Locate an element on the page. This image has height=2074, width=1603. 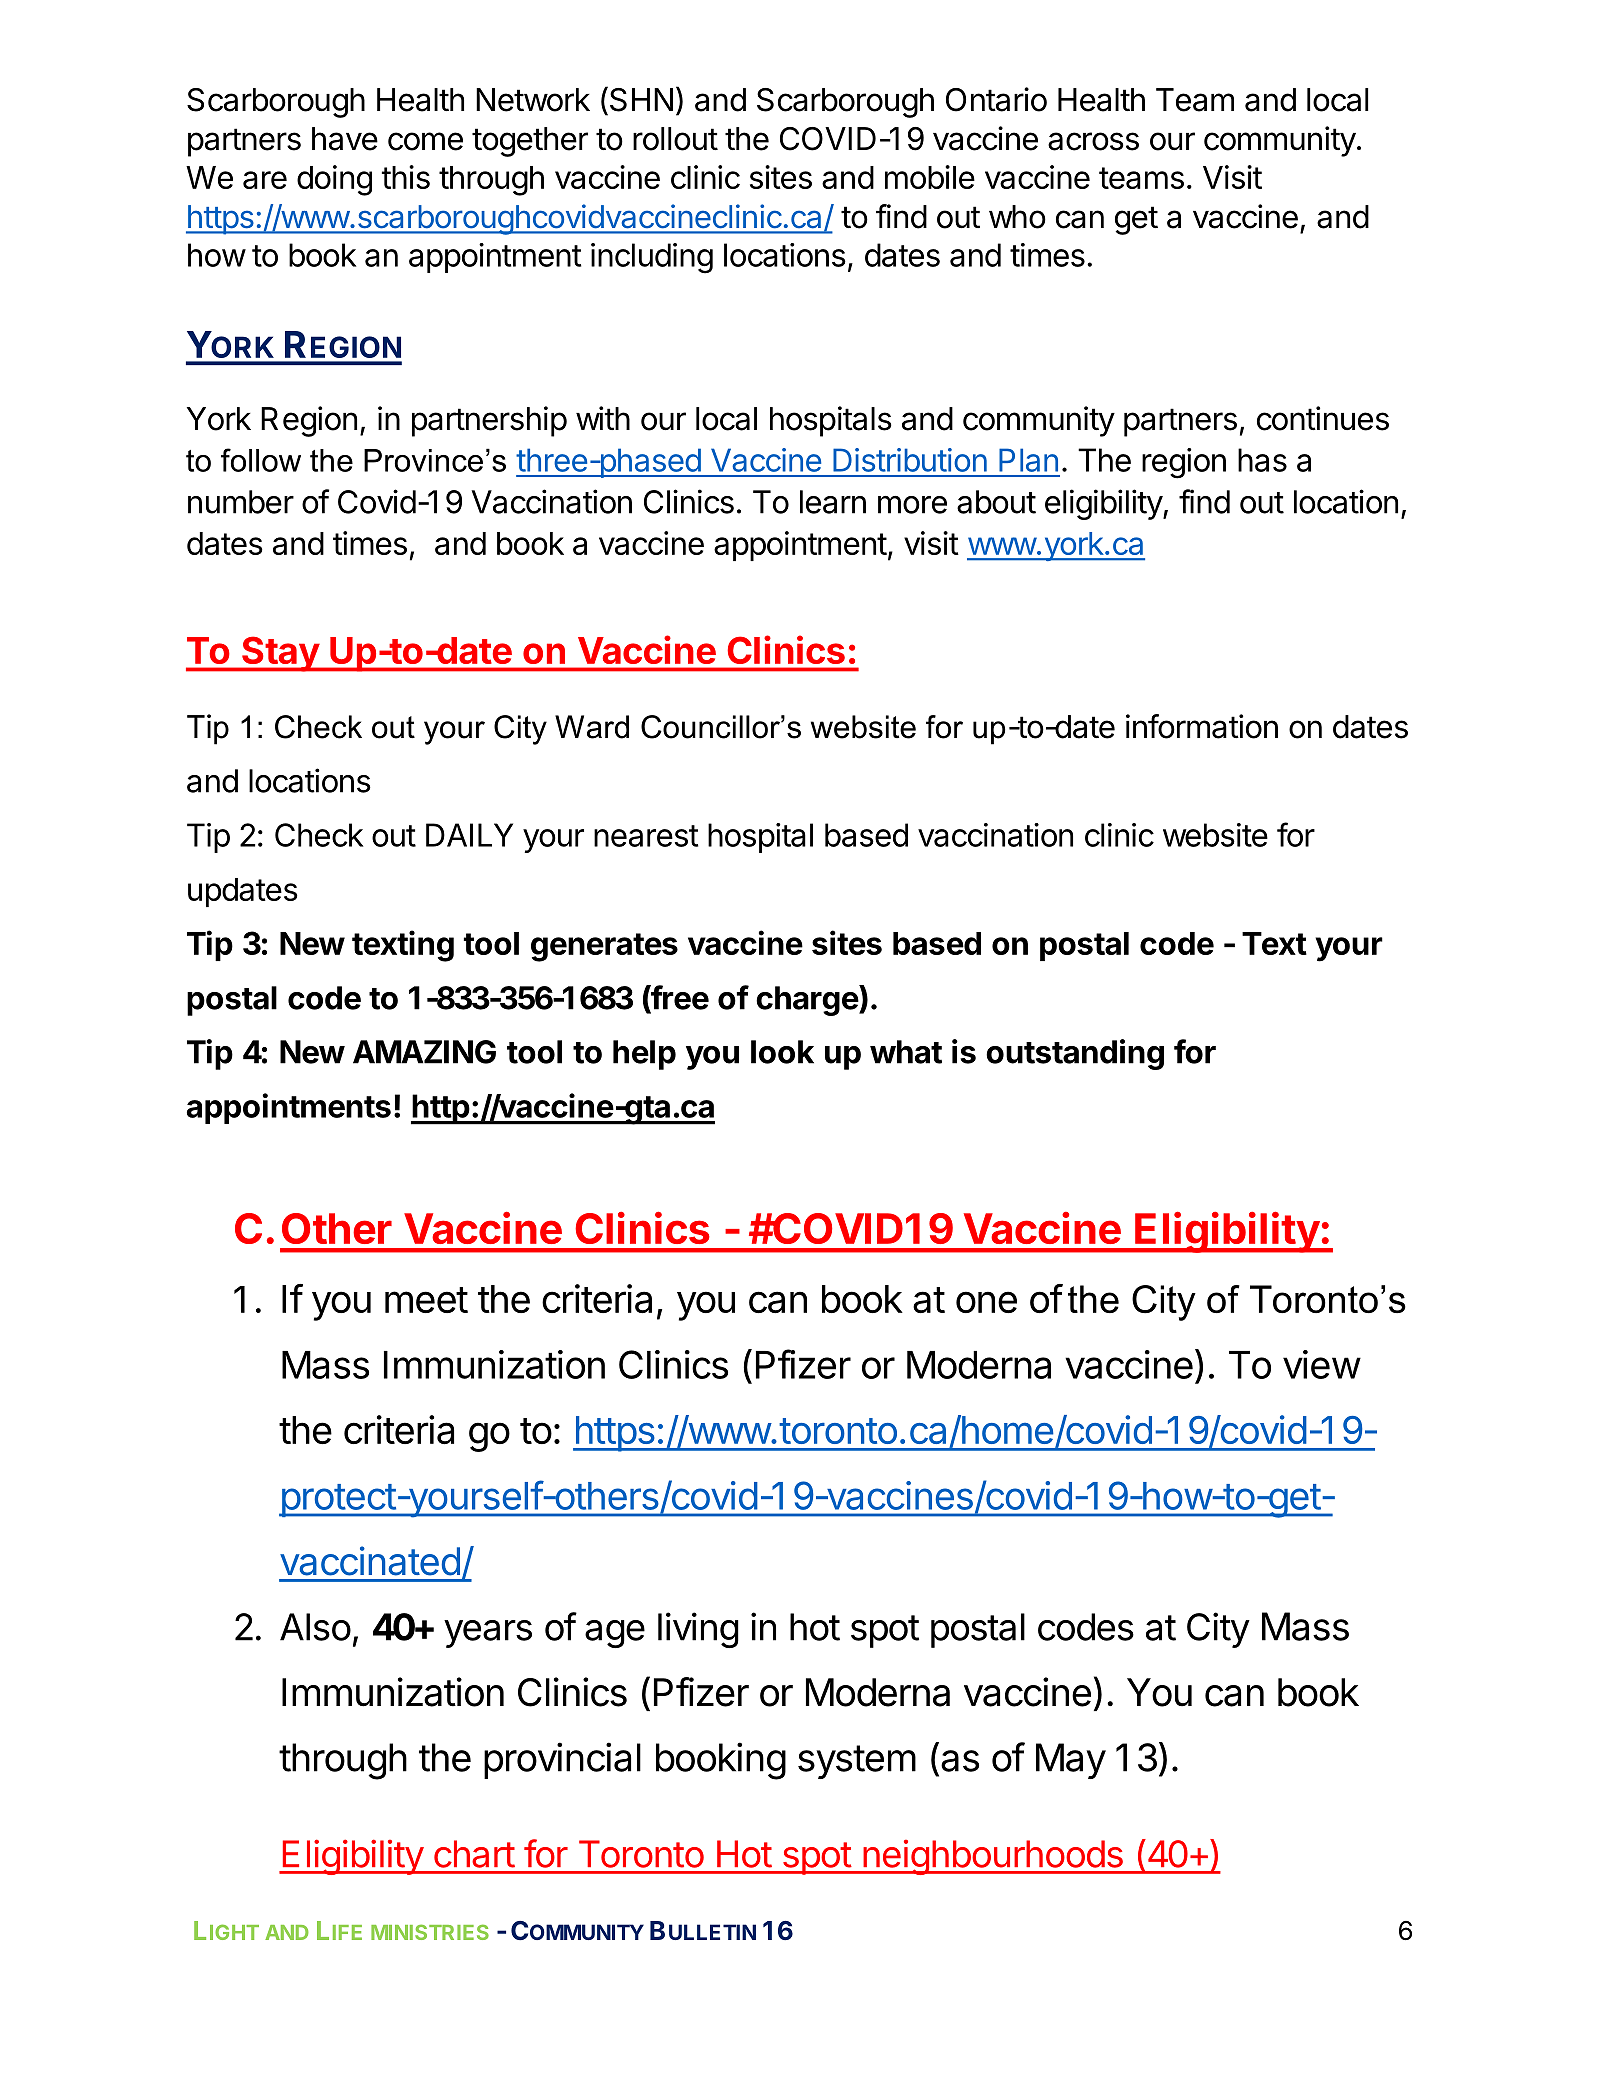
nearest is located at coordinates (646, 836).
